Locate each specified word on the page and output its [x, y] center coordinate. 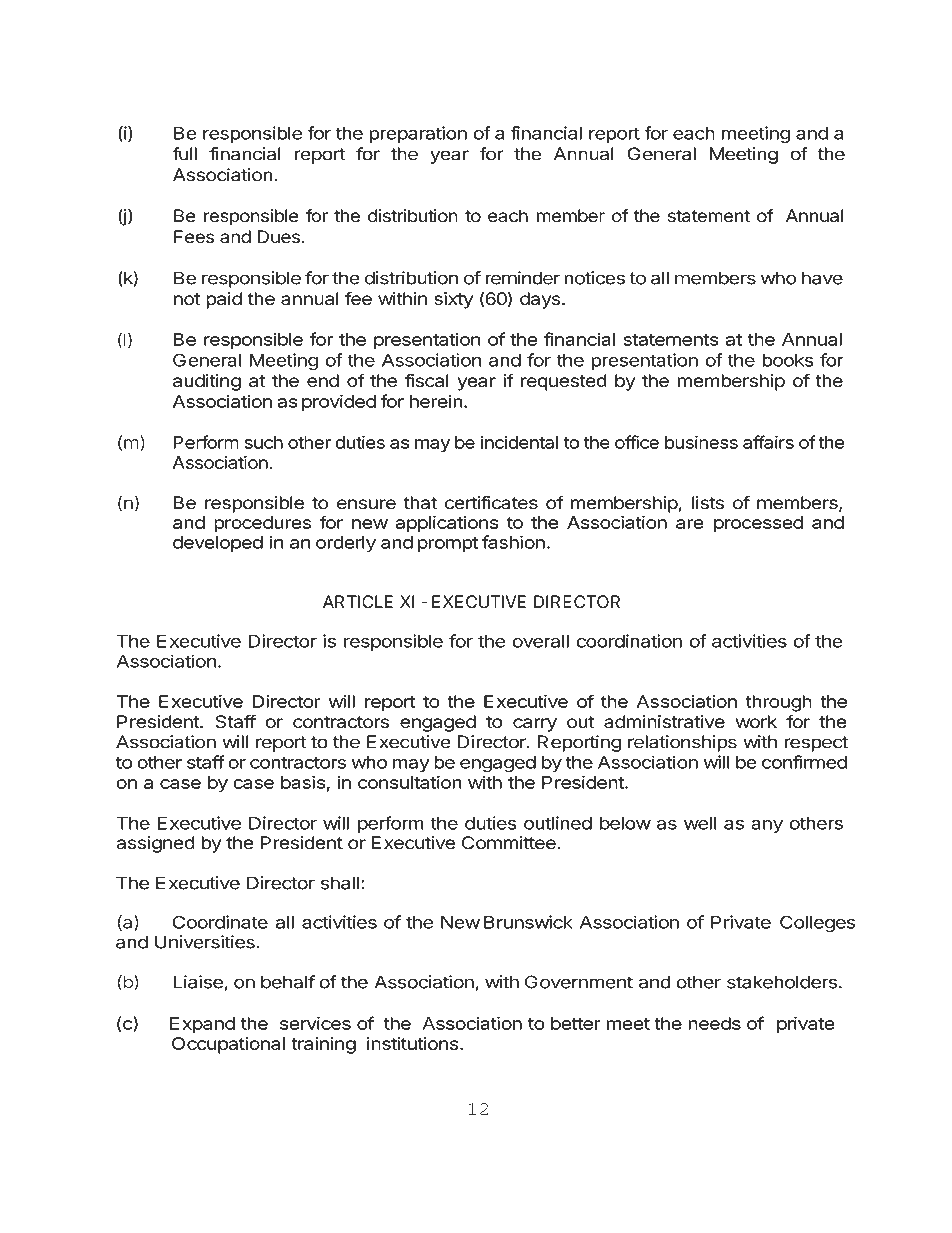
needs [714, 1023]
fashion [513, 542]
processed [758, 524]
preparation [418, 134]
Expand [202, 1025]
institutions [413, 1043]
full [184, 154]
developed [218, 544]
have [822, 278]
